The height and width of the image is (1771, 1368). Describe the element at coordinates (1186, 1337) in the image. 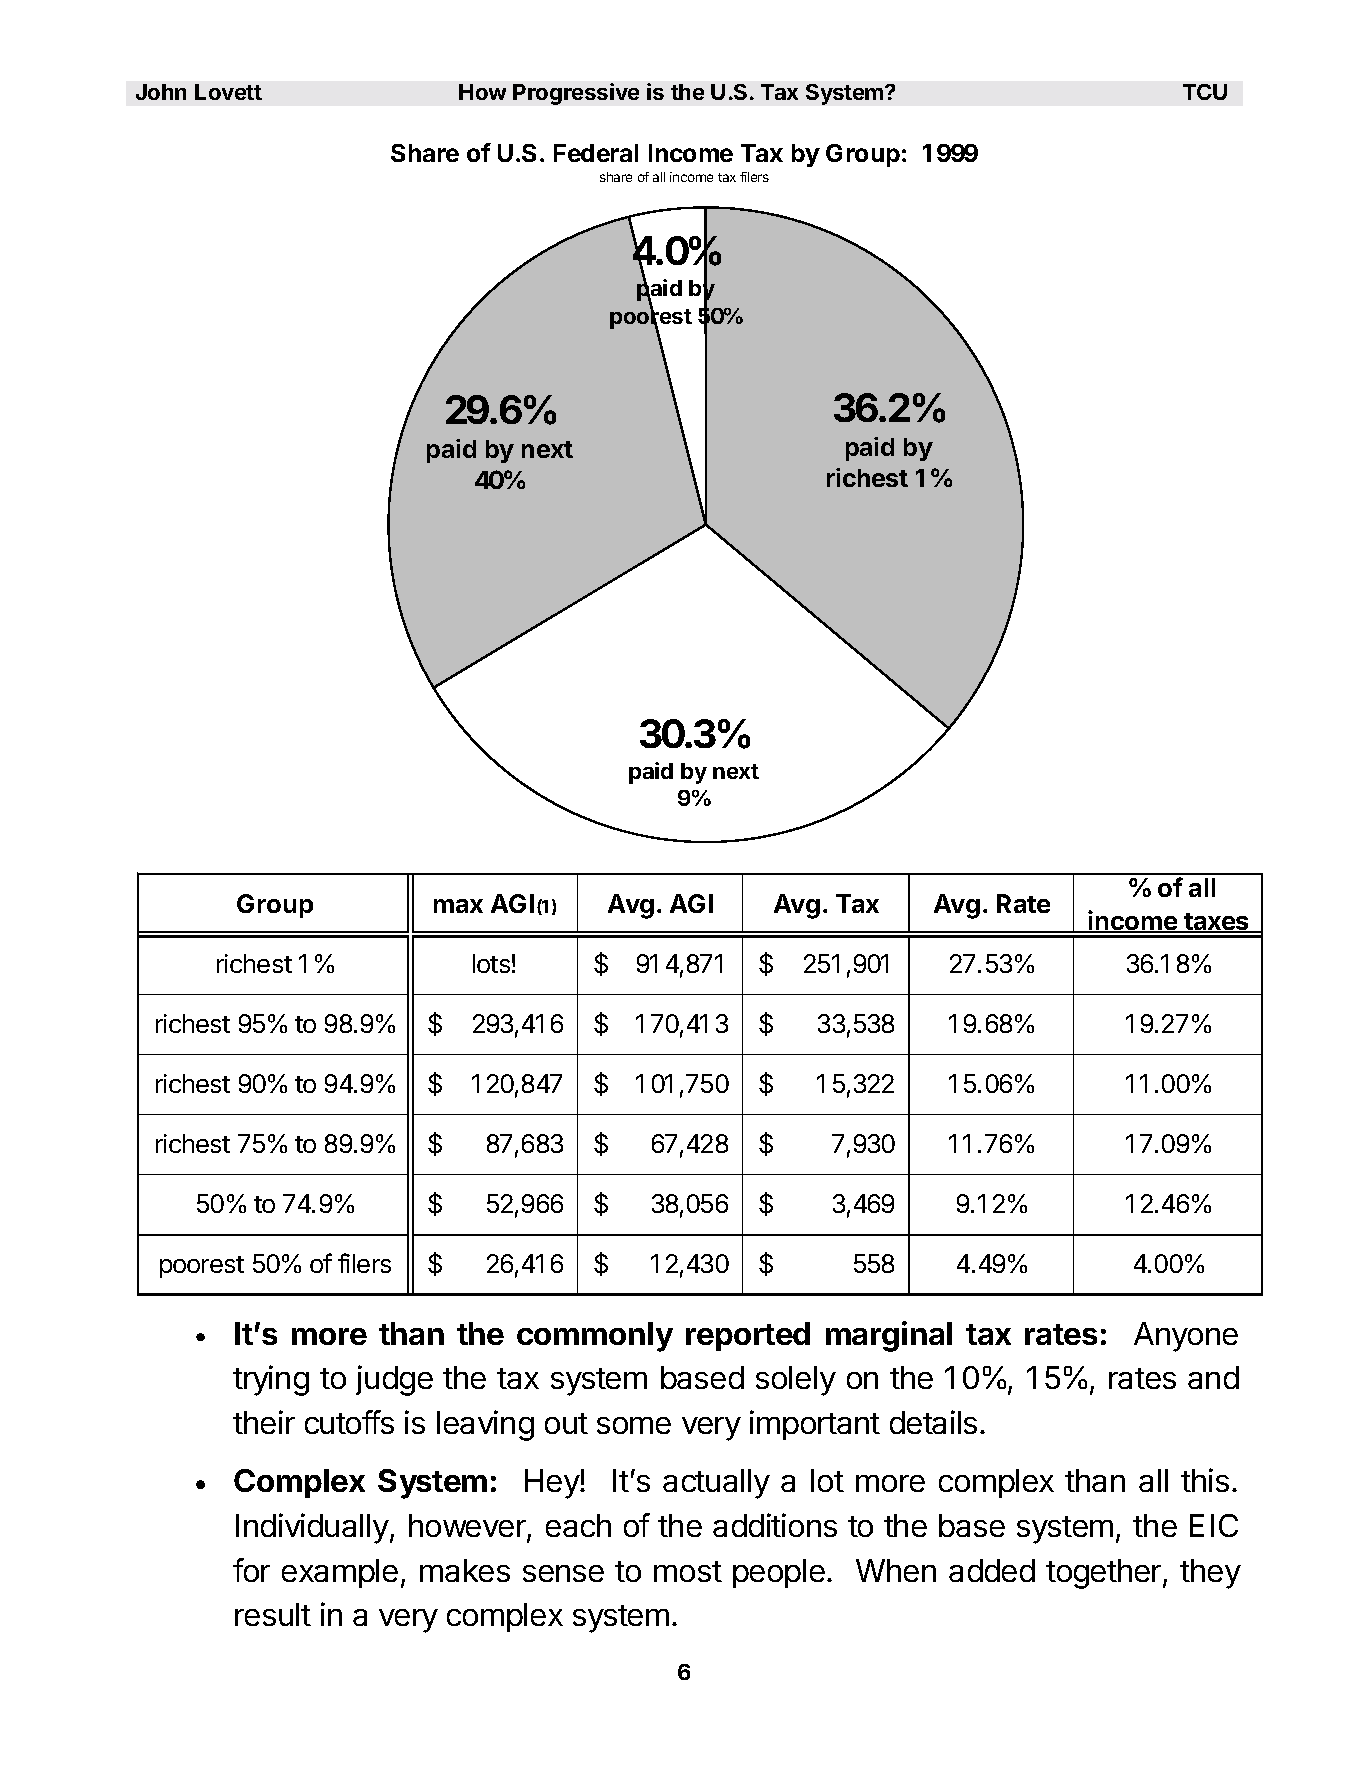

I see `Anyone` at that location.
